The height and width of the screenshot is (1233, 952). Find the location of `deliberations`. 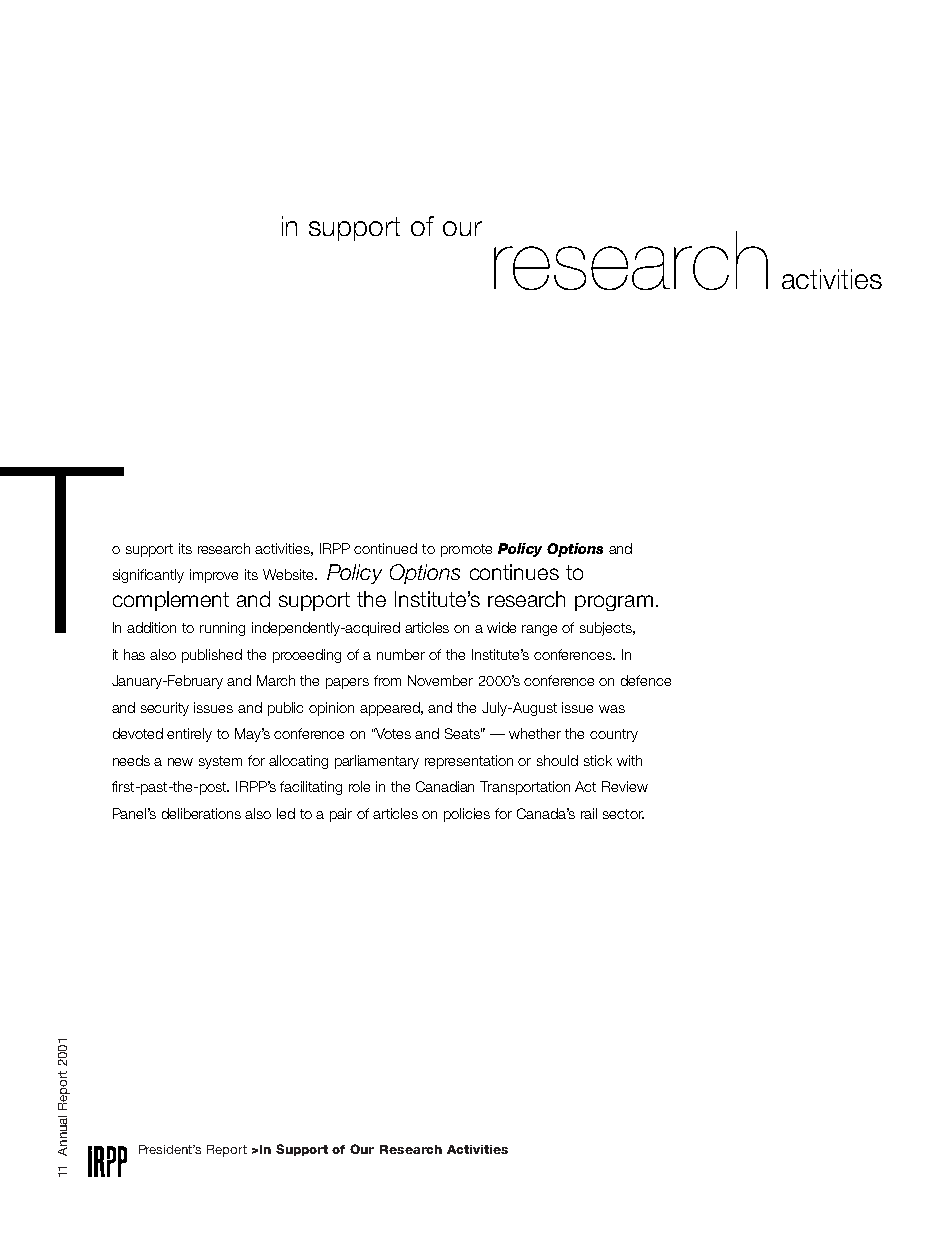

deliberations is located at coordinates (201, 813).
